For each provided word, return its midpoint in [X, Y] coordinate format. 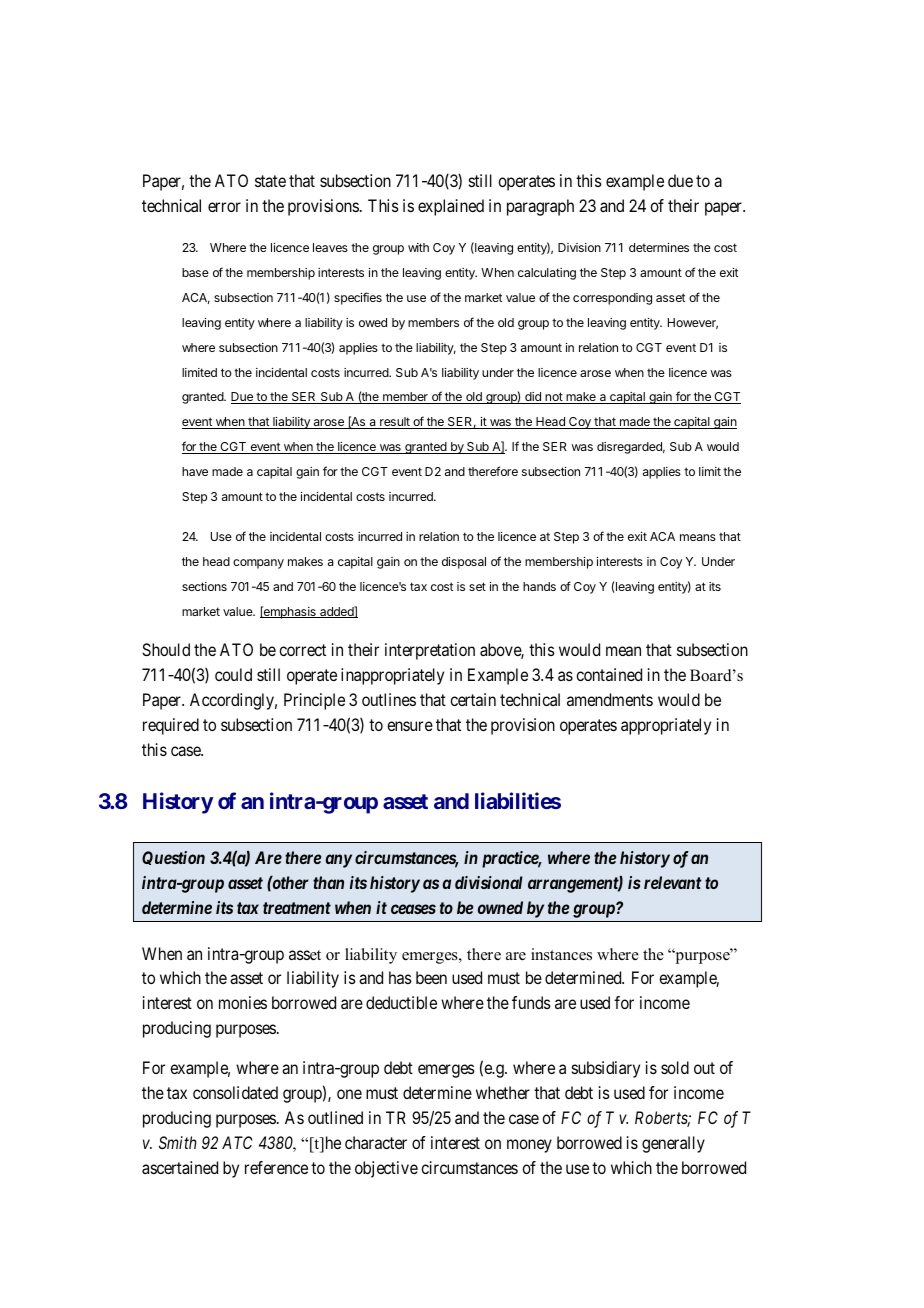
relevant [672, 882]
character [376, 1142]
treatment [297, 908]
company [258, 564]
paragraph [540, 207]
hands [539, 586]
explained [451, 207]
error [224, 207]
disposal [464, 563]
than [328, 882]
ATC [237, 1142]
